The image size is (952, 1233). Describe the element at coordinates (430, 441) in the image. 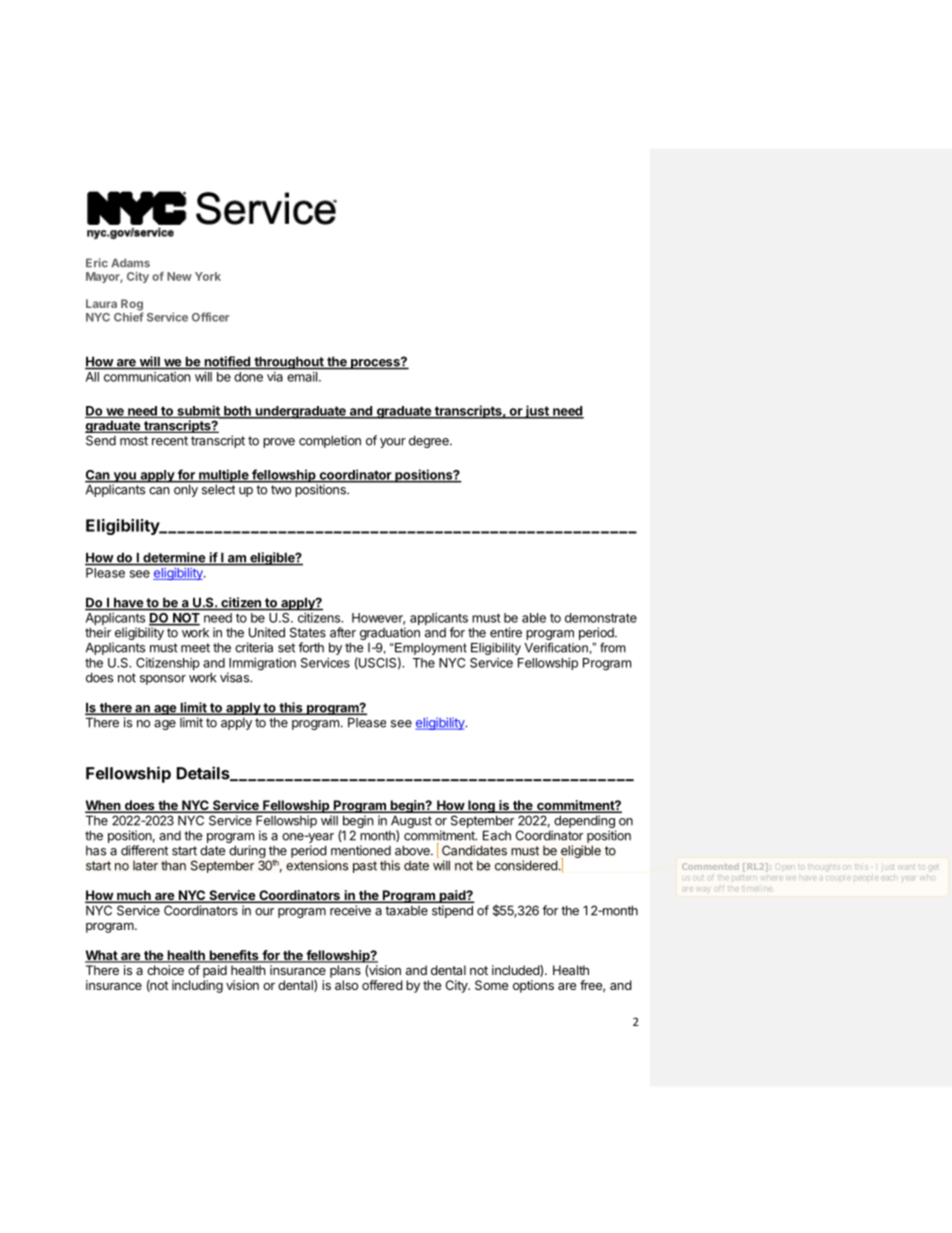

I see `degree` at that location.
